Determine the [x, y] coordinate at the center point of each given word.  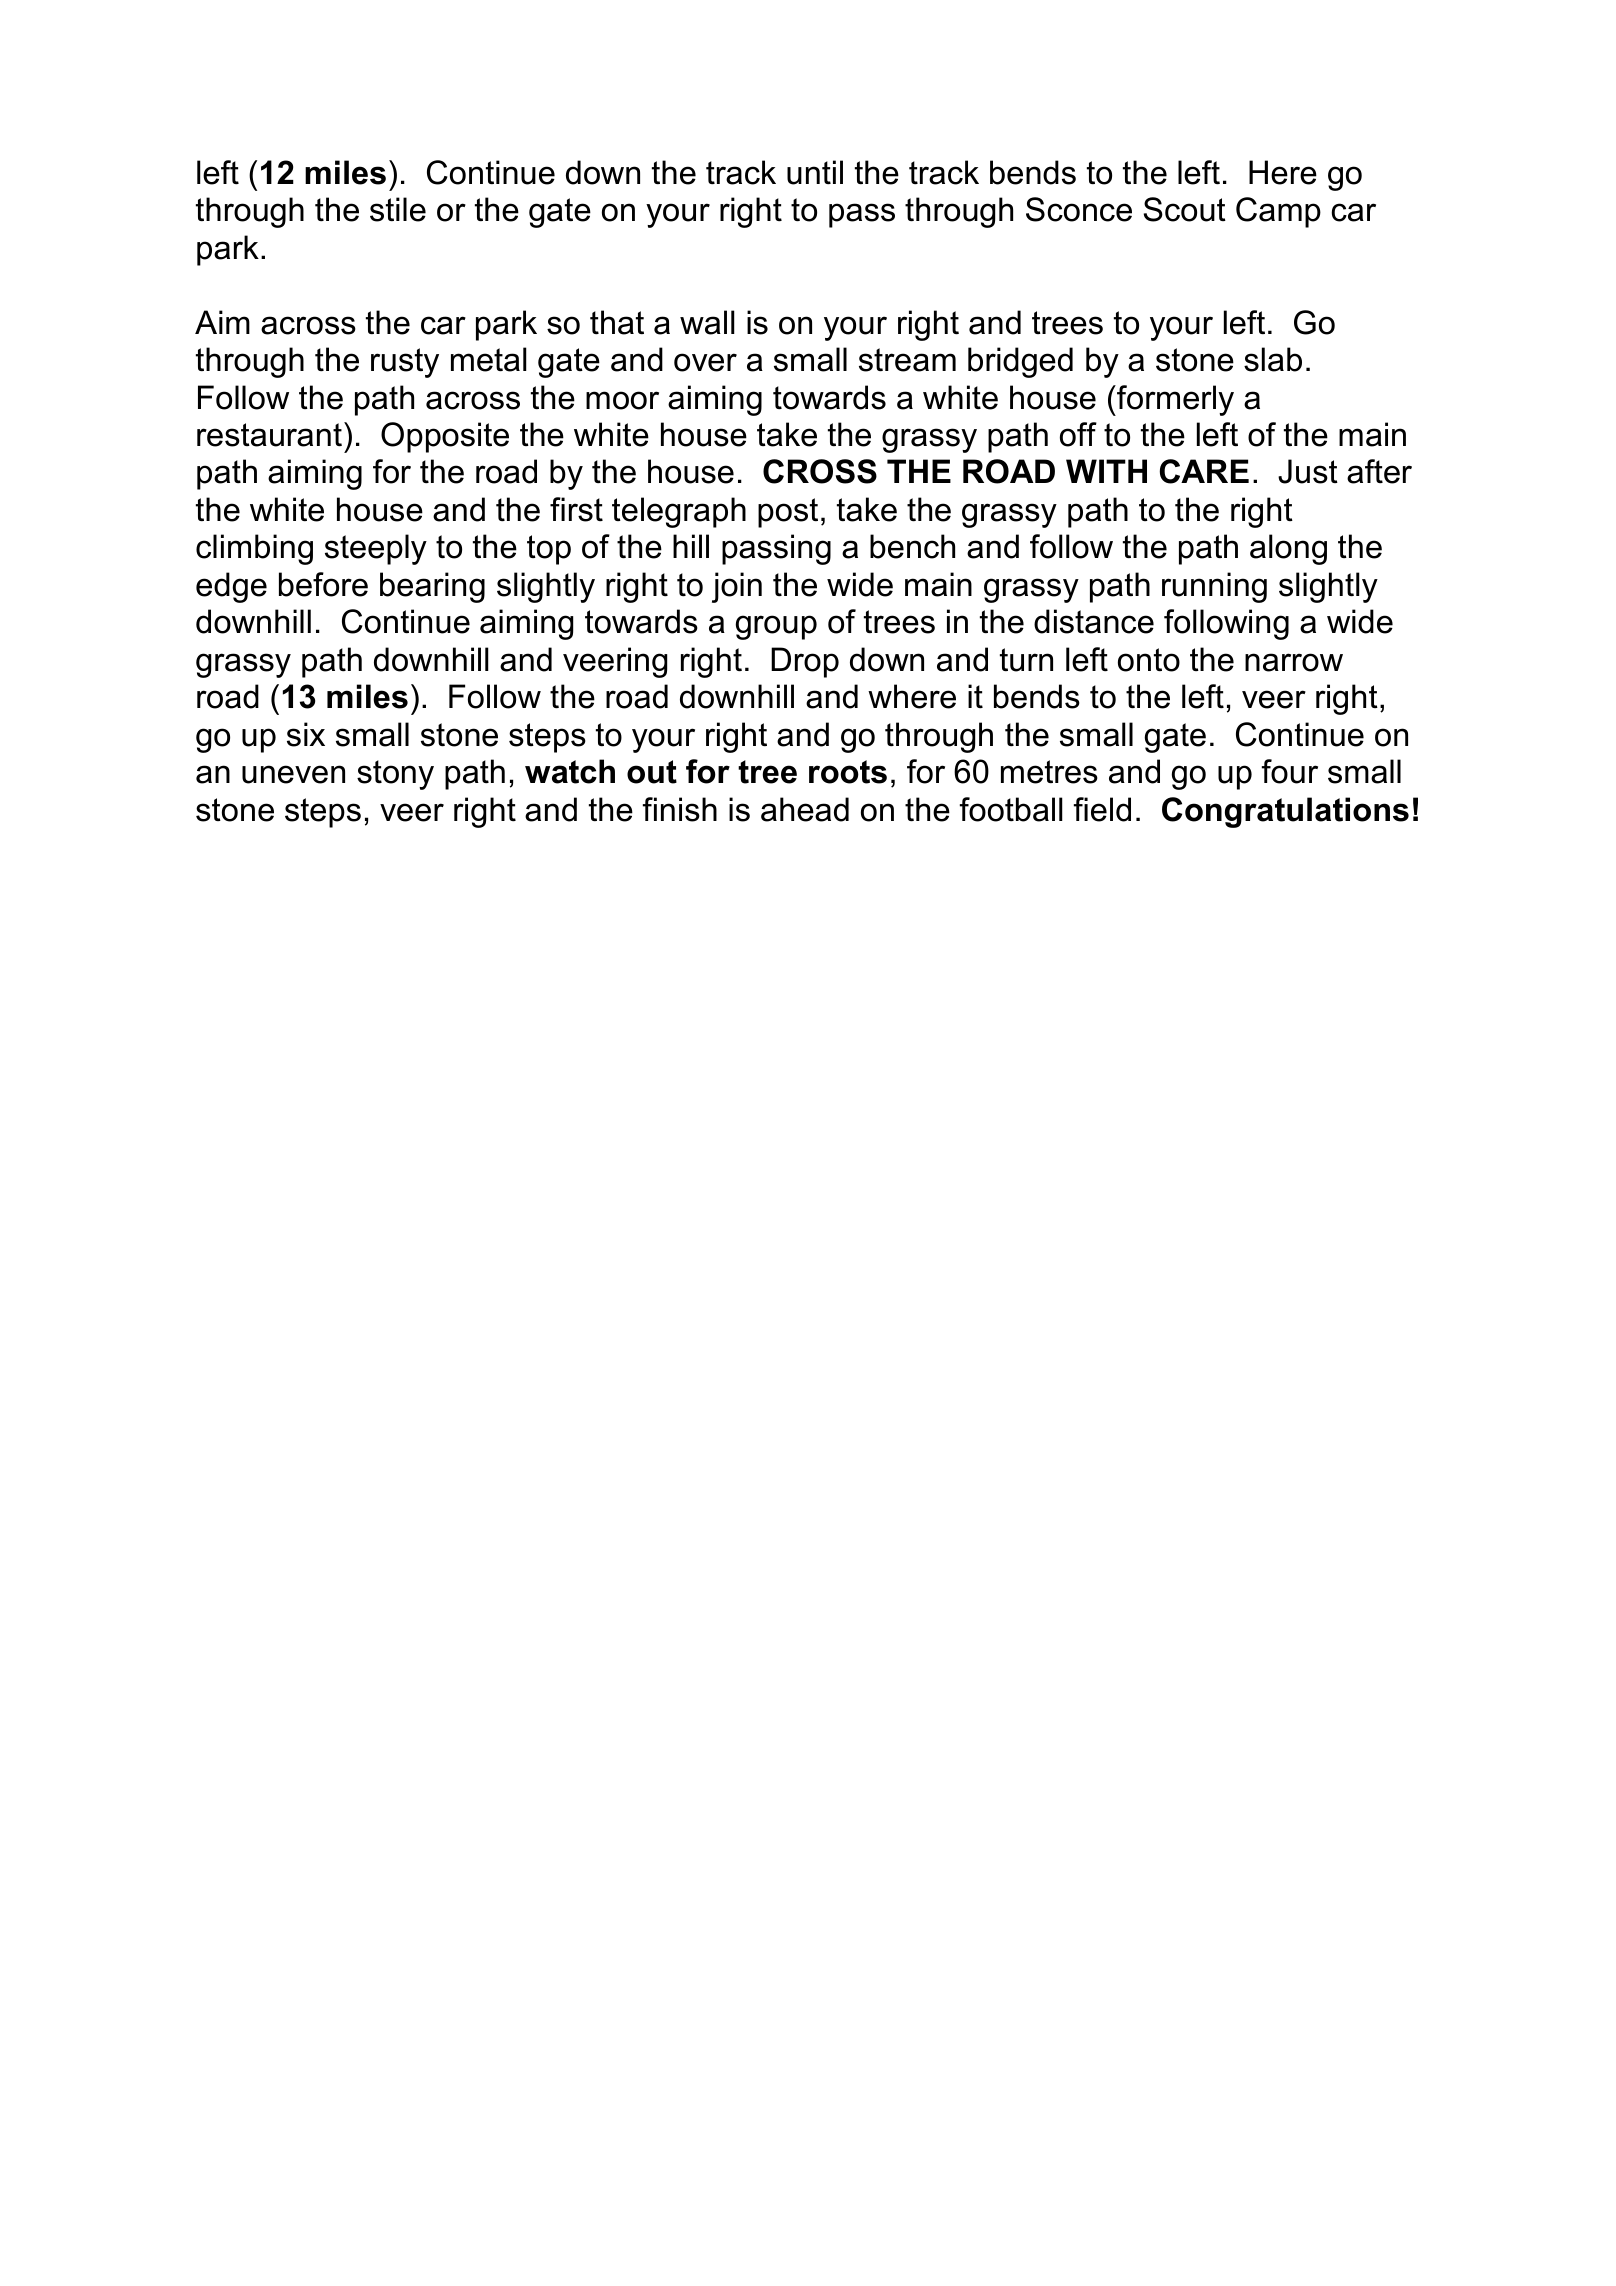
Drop [805, 662]
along [1288, 549]
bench [912, 546]
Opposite [445, 437]
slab [1273, 359]
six [306, 734]
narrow [1294, 662]
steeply [376, 549]
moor [622, 400]
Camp [1278, 212]
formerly [1174, 400]
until [815, 172]
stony [395, 775]
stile [398, 209]
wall [707, 322]
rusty [405, 363]
